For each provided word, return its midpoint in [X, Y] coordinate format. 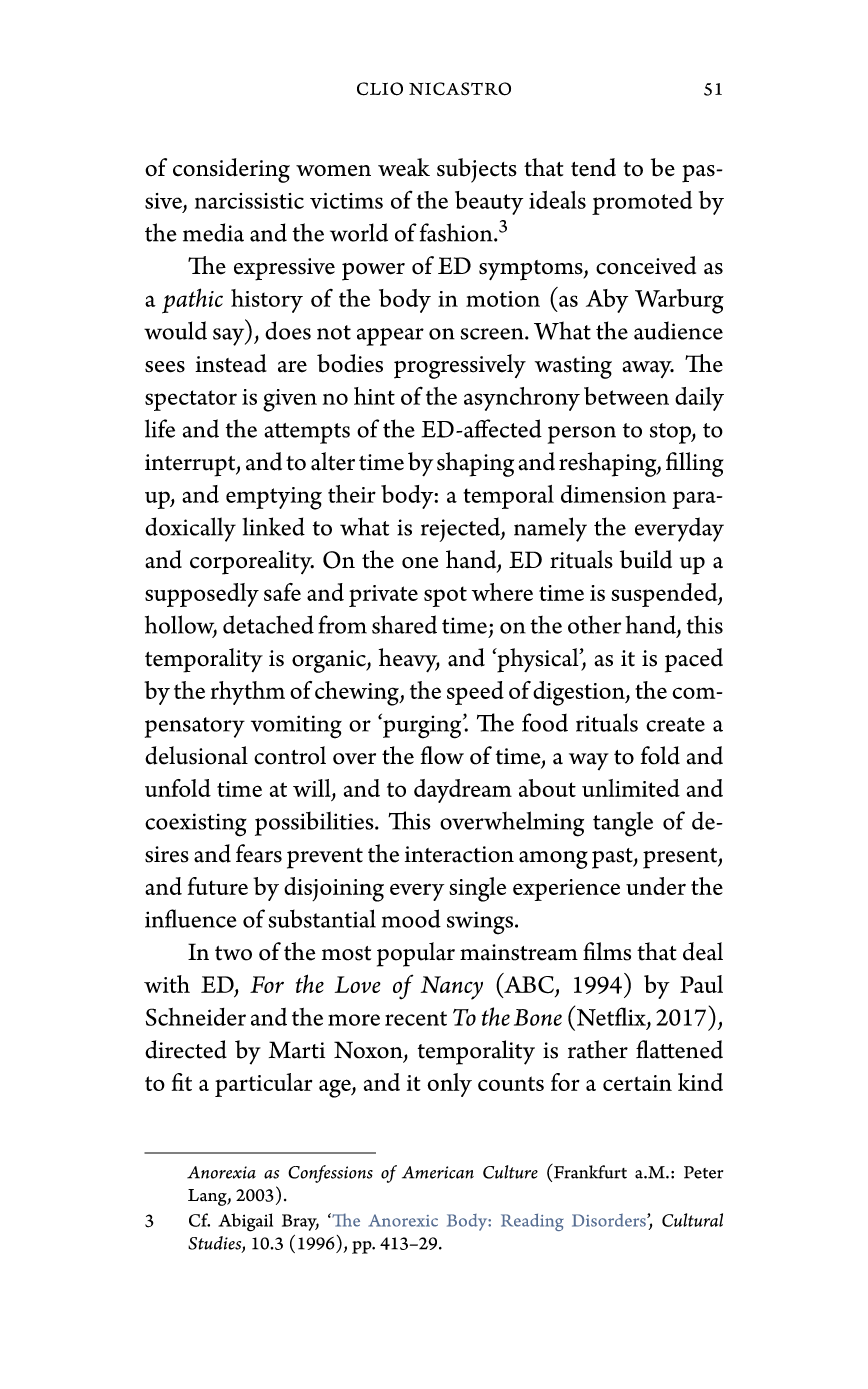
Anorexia [221, 1172]
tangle [623, 824]
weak [404, 167]
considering [231, 170]
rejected [461, 529]
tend [593, 167]
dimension [613, 494]
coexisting [196, 825]
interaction [459, 854]
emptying [274, 498]
